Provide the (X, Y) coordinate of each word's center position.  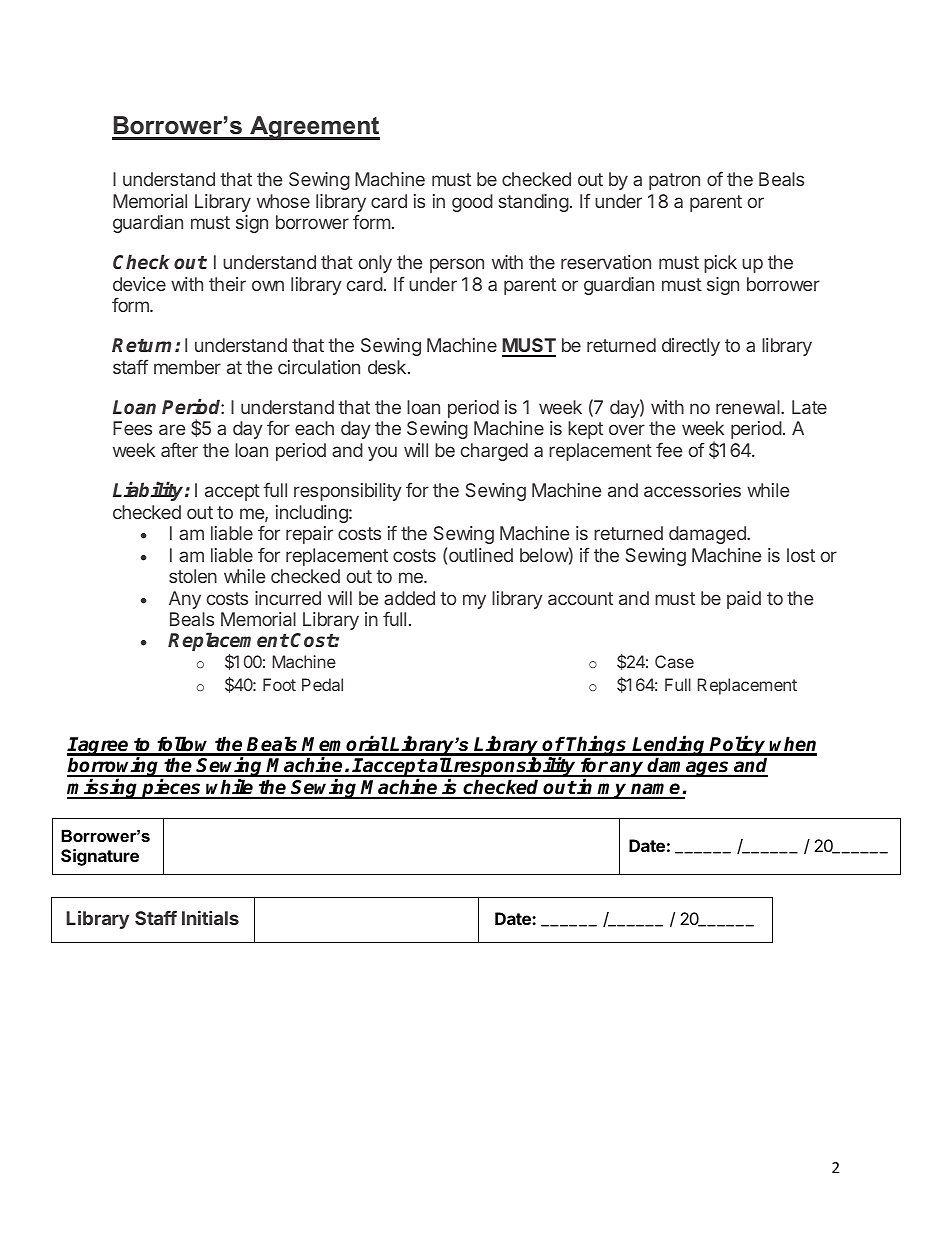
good (472, 203)
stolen (193, 576)
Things (597, 746)
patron (674, 181)
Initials (210, 917)
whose (283, 201)
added (409, 598)
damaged (708, 535)
